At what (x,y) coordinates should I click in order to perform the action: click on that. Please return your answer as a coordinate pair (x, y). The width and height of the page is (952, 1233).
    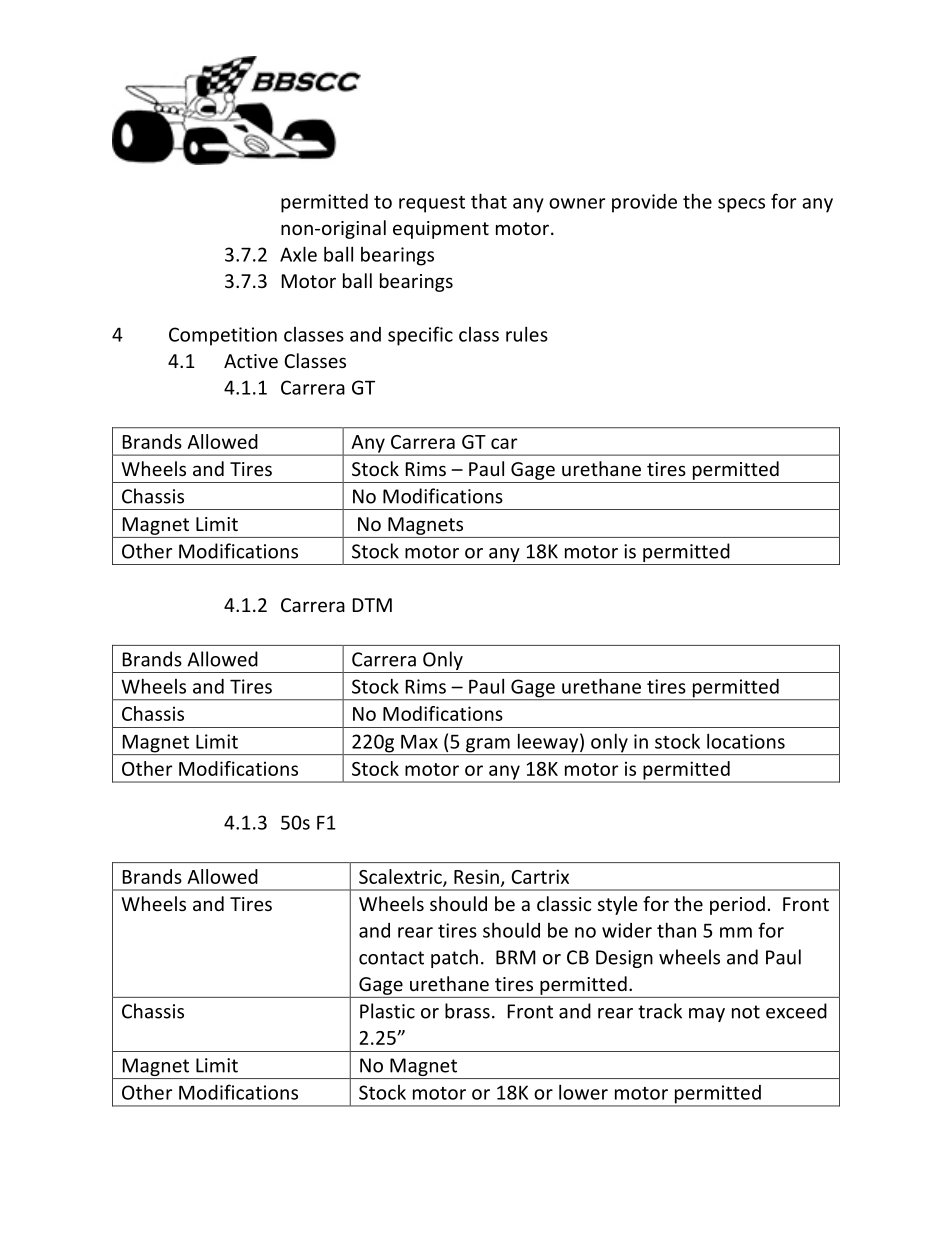
    Looking at the image, I should click on (489, 201).
